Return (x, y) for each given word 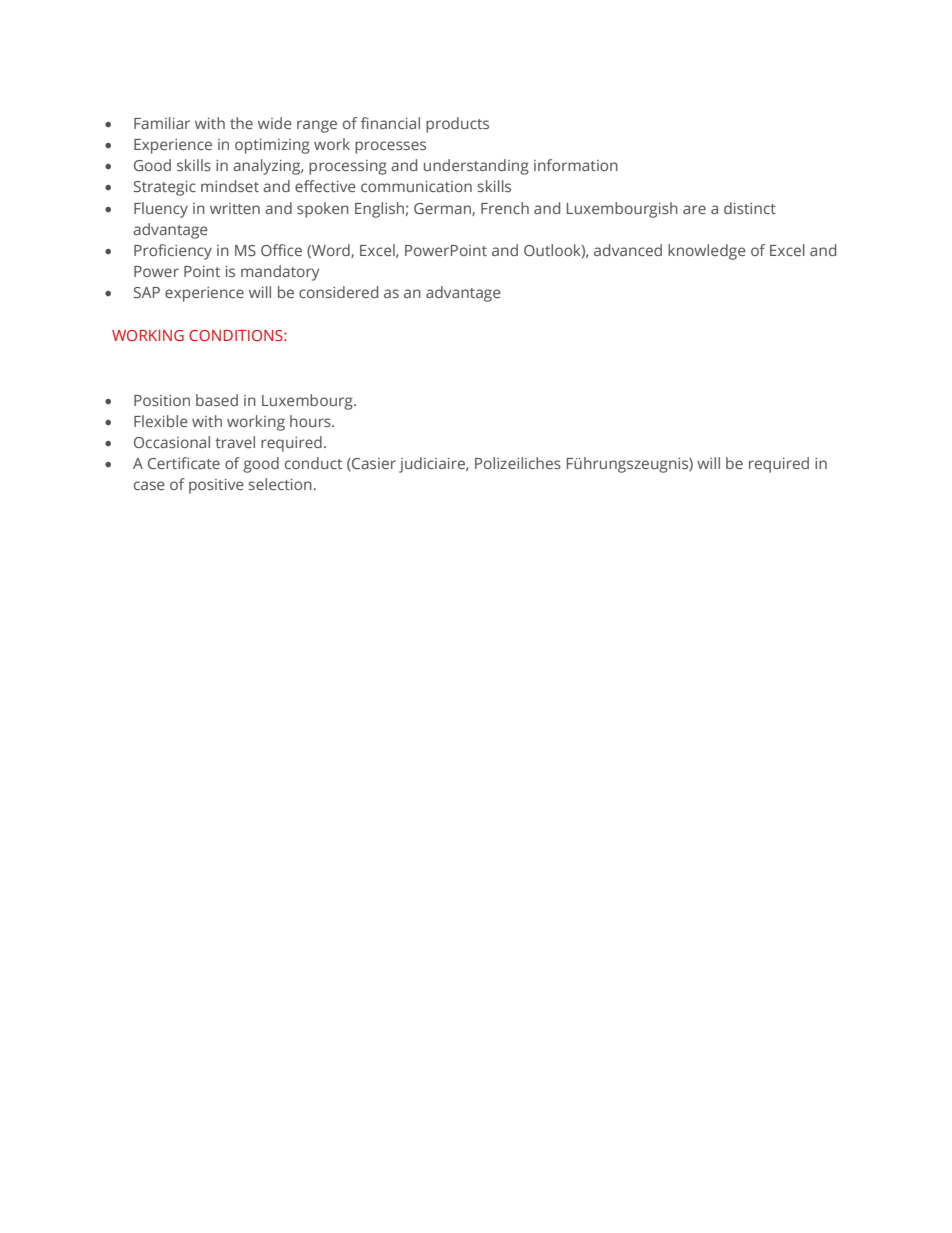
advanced (628, 250)
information (576, 165)
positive (216, 486)
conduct (313, 463)
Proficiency (173, 252)
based (217, 400)
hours (311, 421)
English (379, 210)
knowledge (707, 252)
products (457, 125)
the (241, 123)
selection (280, 484)
